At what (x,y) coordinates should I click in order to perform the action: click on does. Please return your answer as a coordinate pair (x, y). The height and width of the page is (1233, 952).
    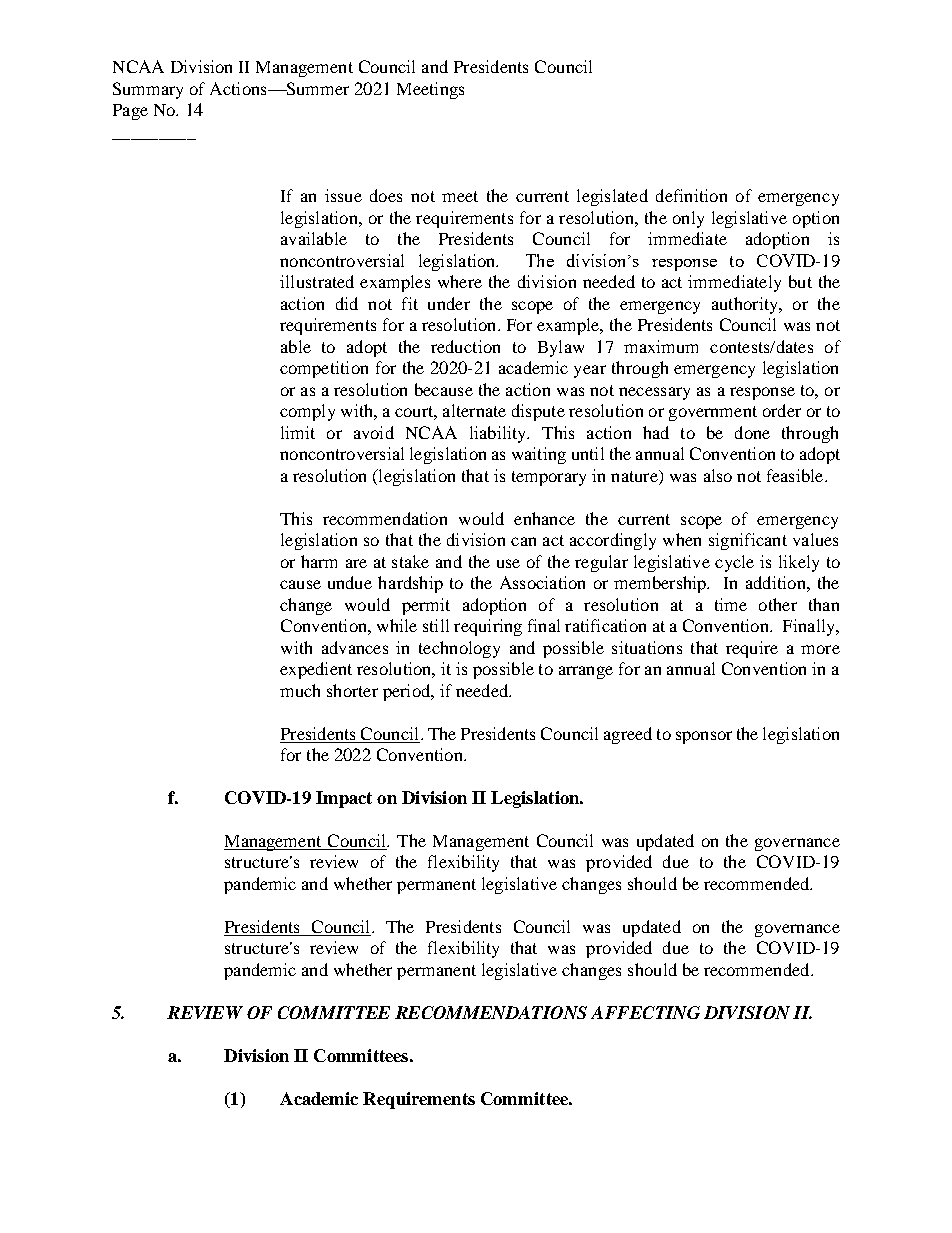
    Looking at the image, I should click on (386, 195).
